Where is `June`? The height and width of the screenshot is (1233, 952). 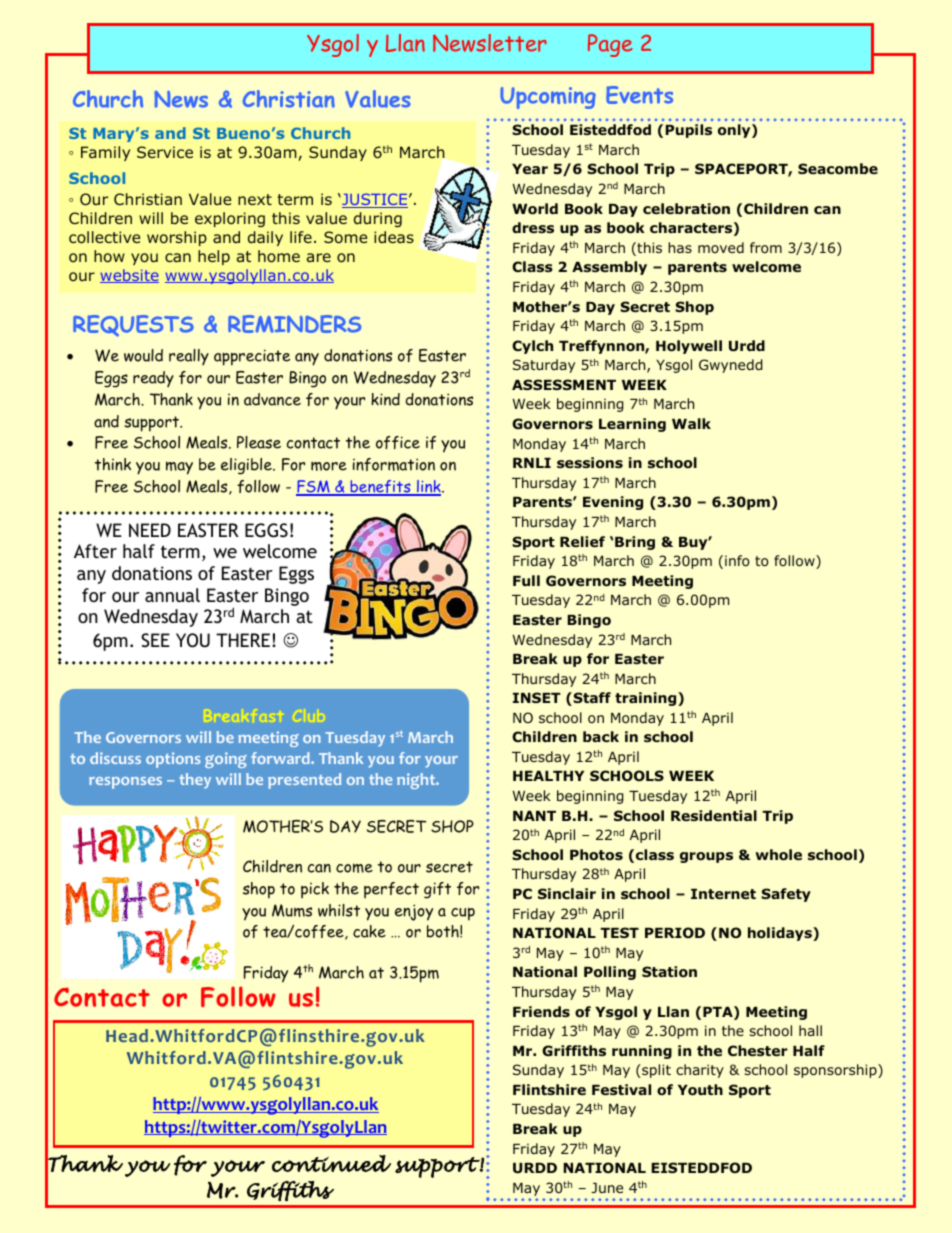 June is located at coordinates (607, 1188).
